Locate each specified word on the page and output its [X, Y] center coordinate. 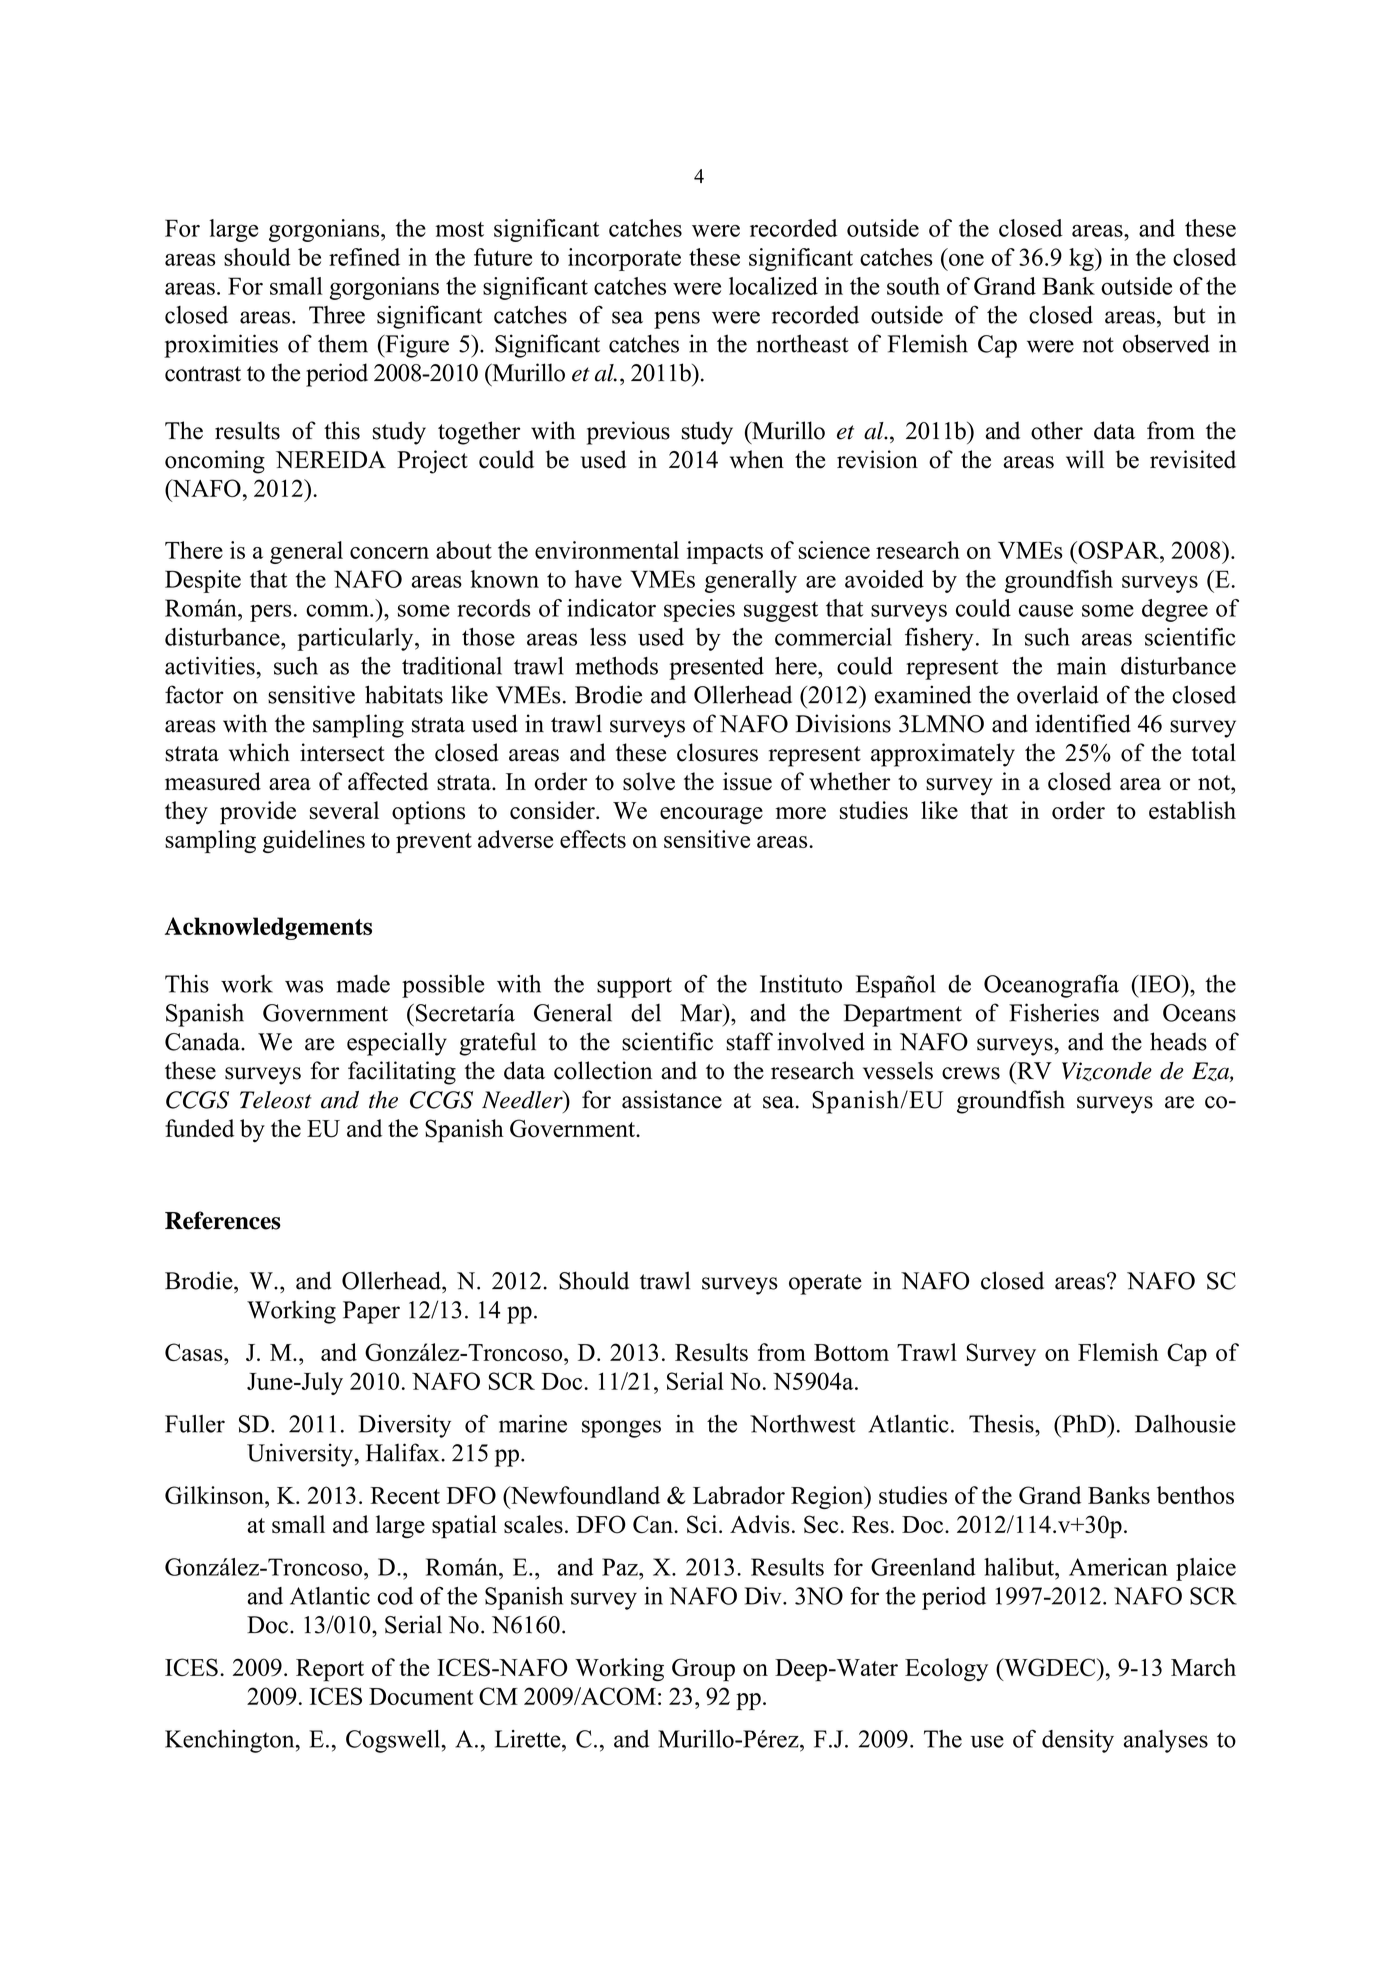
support [634, 987]
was [304, 986]
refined [364, 257]
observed [1166, 343]
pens [677, 320]
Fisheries [1054, 1012]
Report [330, 1670]
